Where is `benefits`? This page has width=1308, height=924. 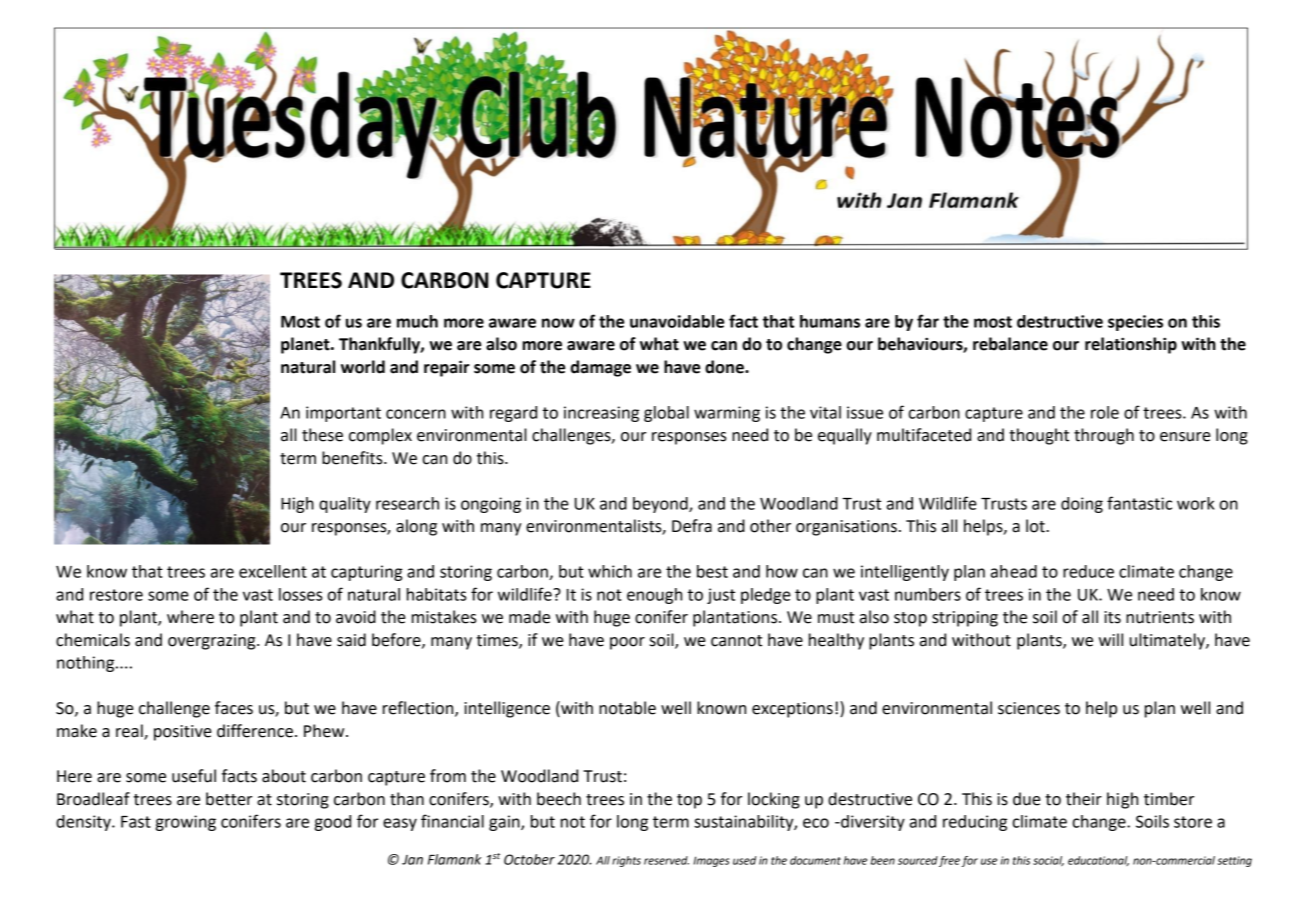
benefits is located at coordinates (353, 458).
